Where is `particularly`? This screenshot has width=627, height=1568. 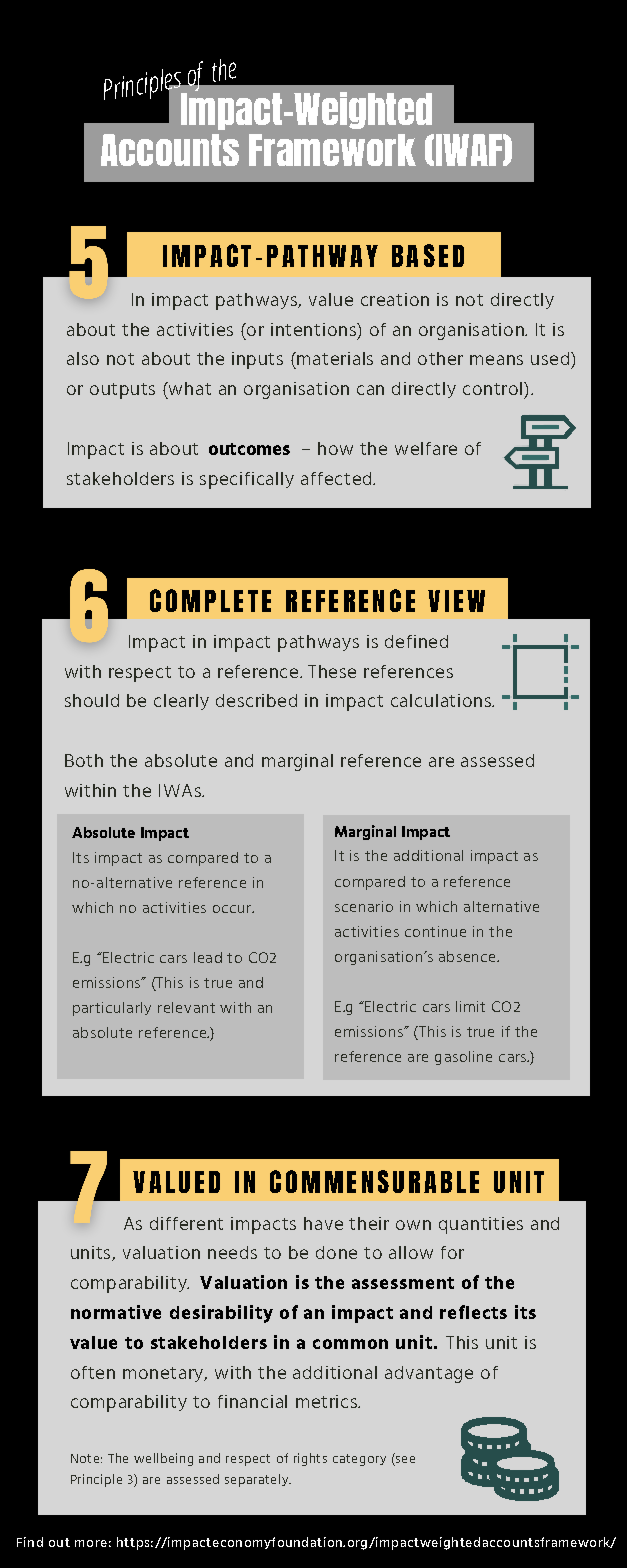 particularly is located at coordinates (112, 1009).
